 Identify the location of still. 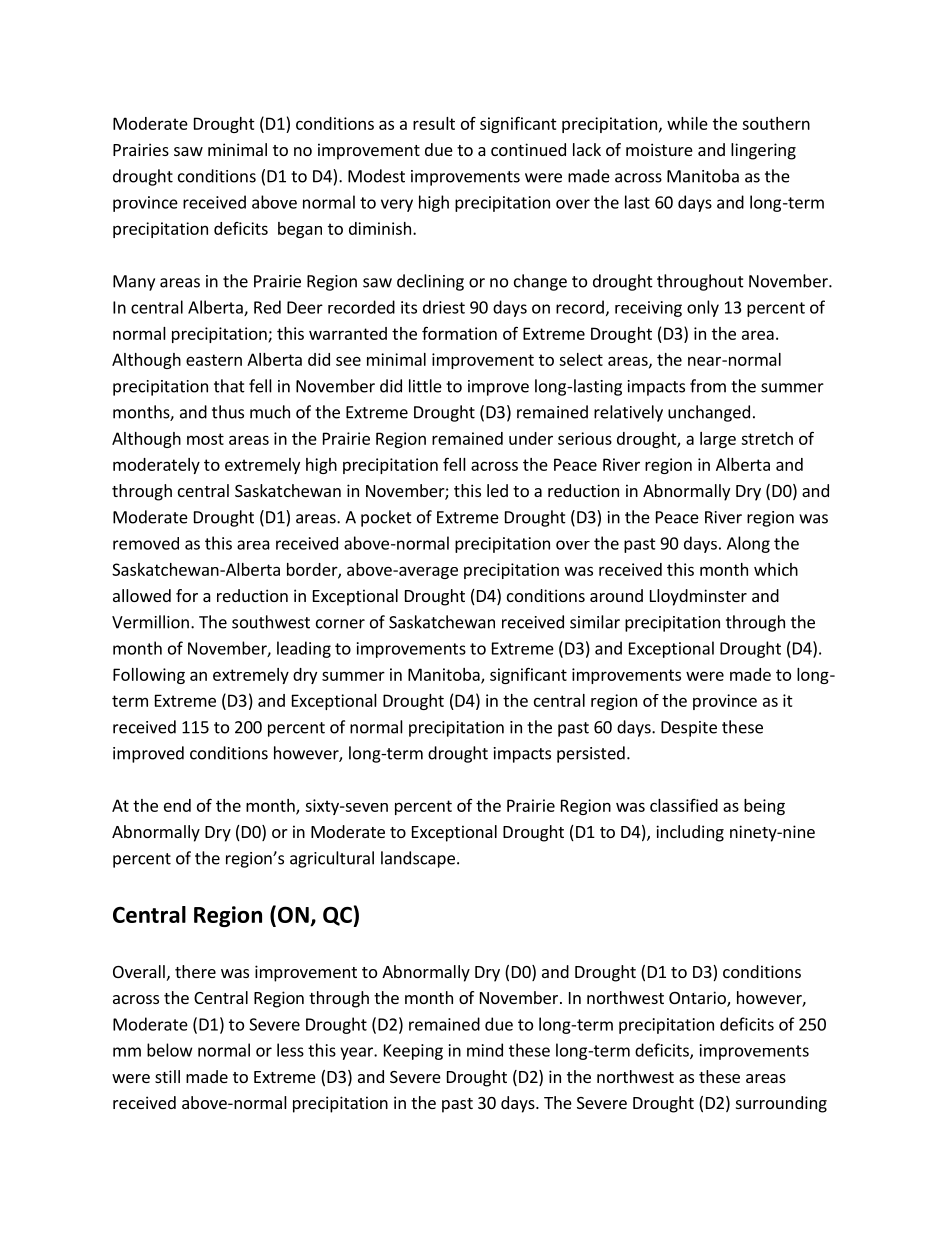
(167, 1076).
